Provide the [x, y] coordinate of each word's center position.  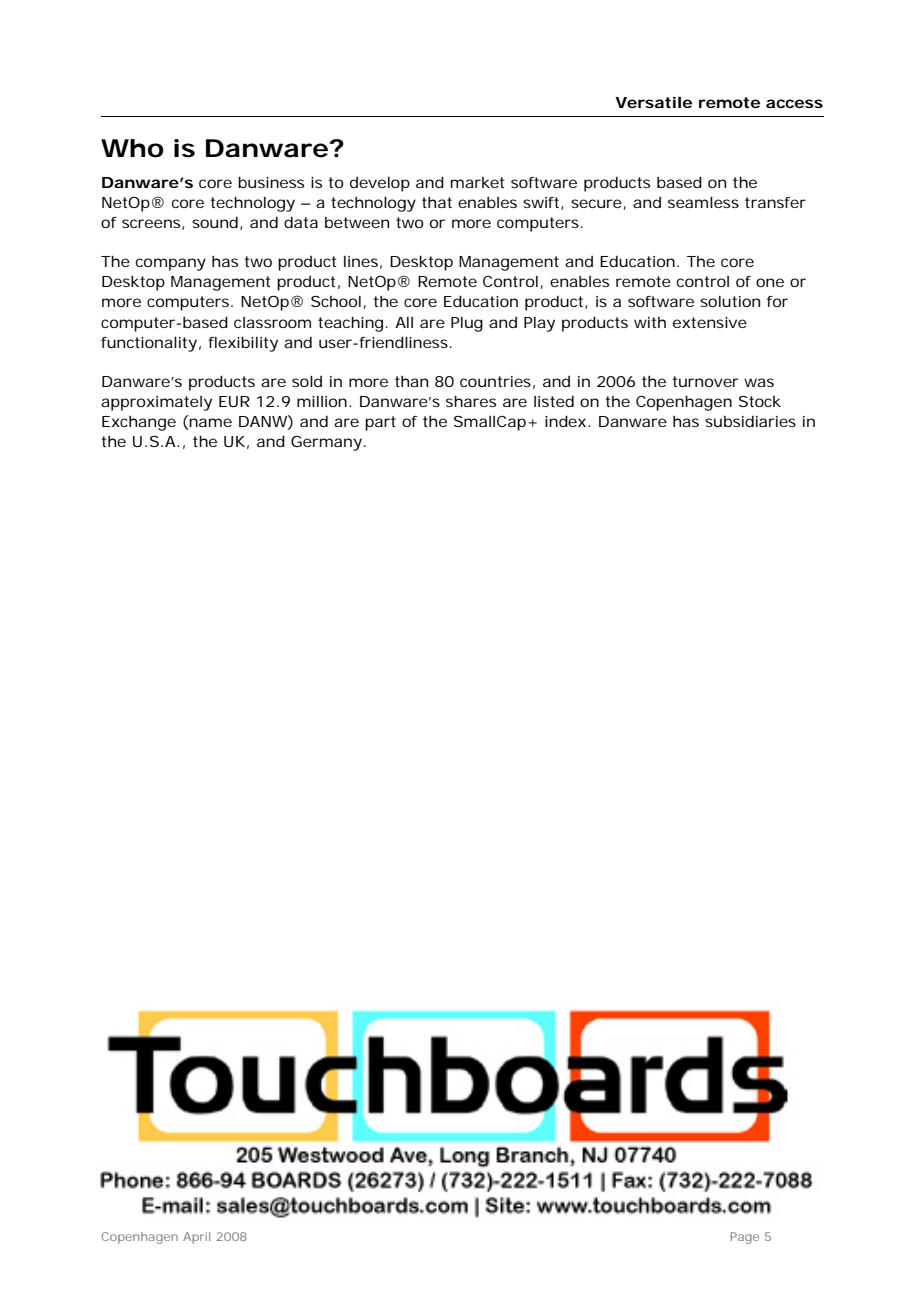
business [271, 182]
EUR [234, 401]
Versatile [653, 102]
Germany [326, 443]
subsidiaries [750, 421]
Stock [760, 401]
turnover [705, 381]
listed [554, 401]
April [196, 1238]
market [477, 182]
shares [471, 401]
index [565, 421]
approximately [156, 403]
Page [745, 1238]
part [380, 423]
